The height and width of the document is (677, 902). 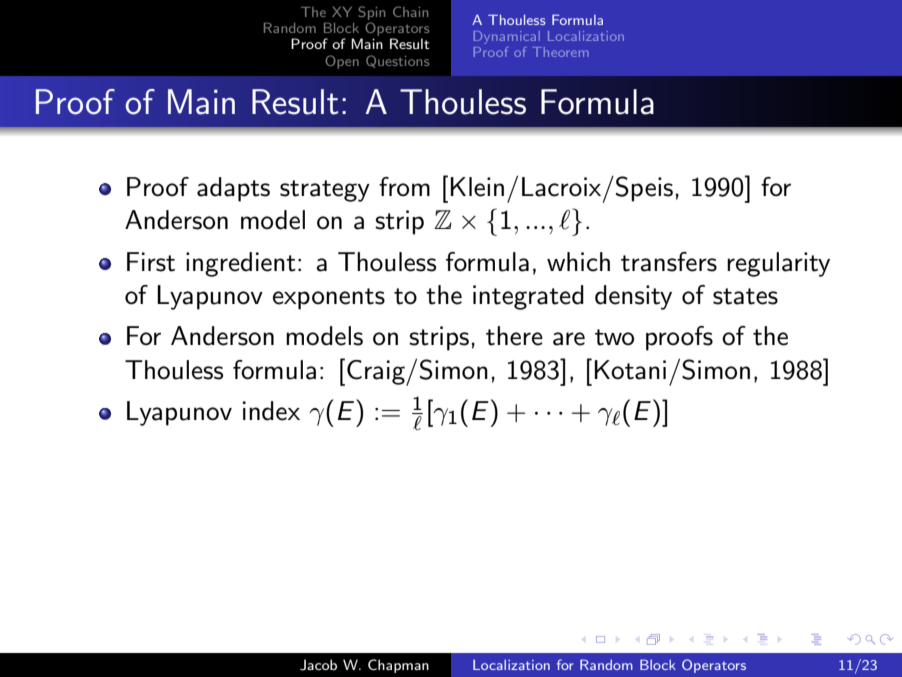 What do you see at coordinates (614, 337) in the document?
I see `two` at bounding box center [614, 337].
